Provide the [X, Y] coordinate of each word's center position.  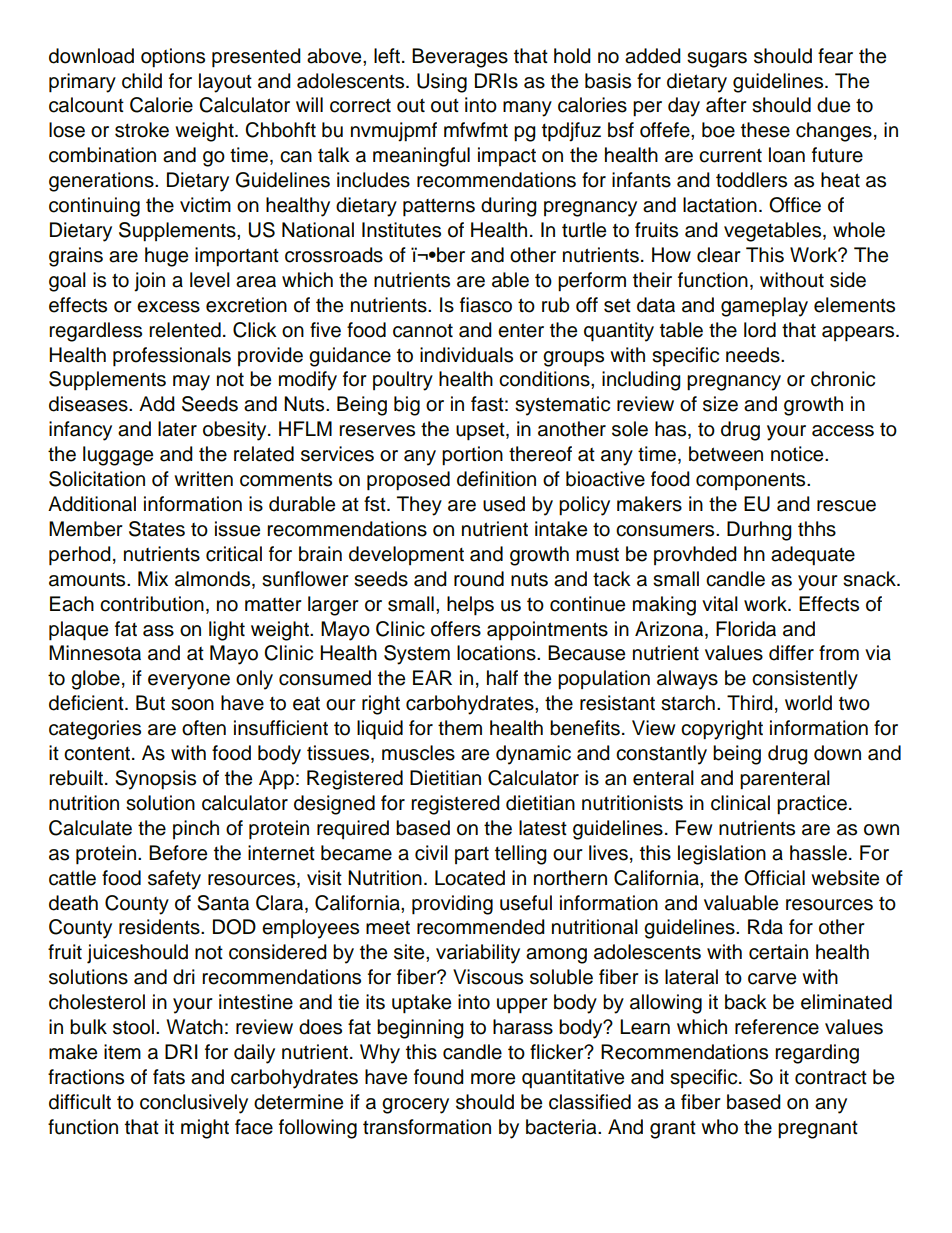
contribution [152, 604]
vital [720, 604]
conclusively [194, 1104]
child [142, 81]
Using [442, 83]
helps [470, 606]
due [833, 105]
